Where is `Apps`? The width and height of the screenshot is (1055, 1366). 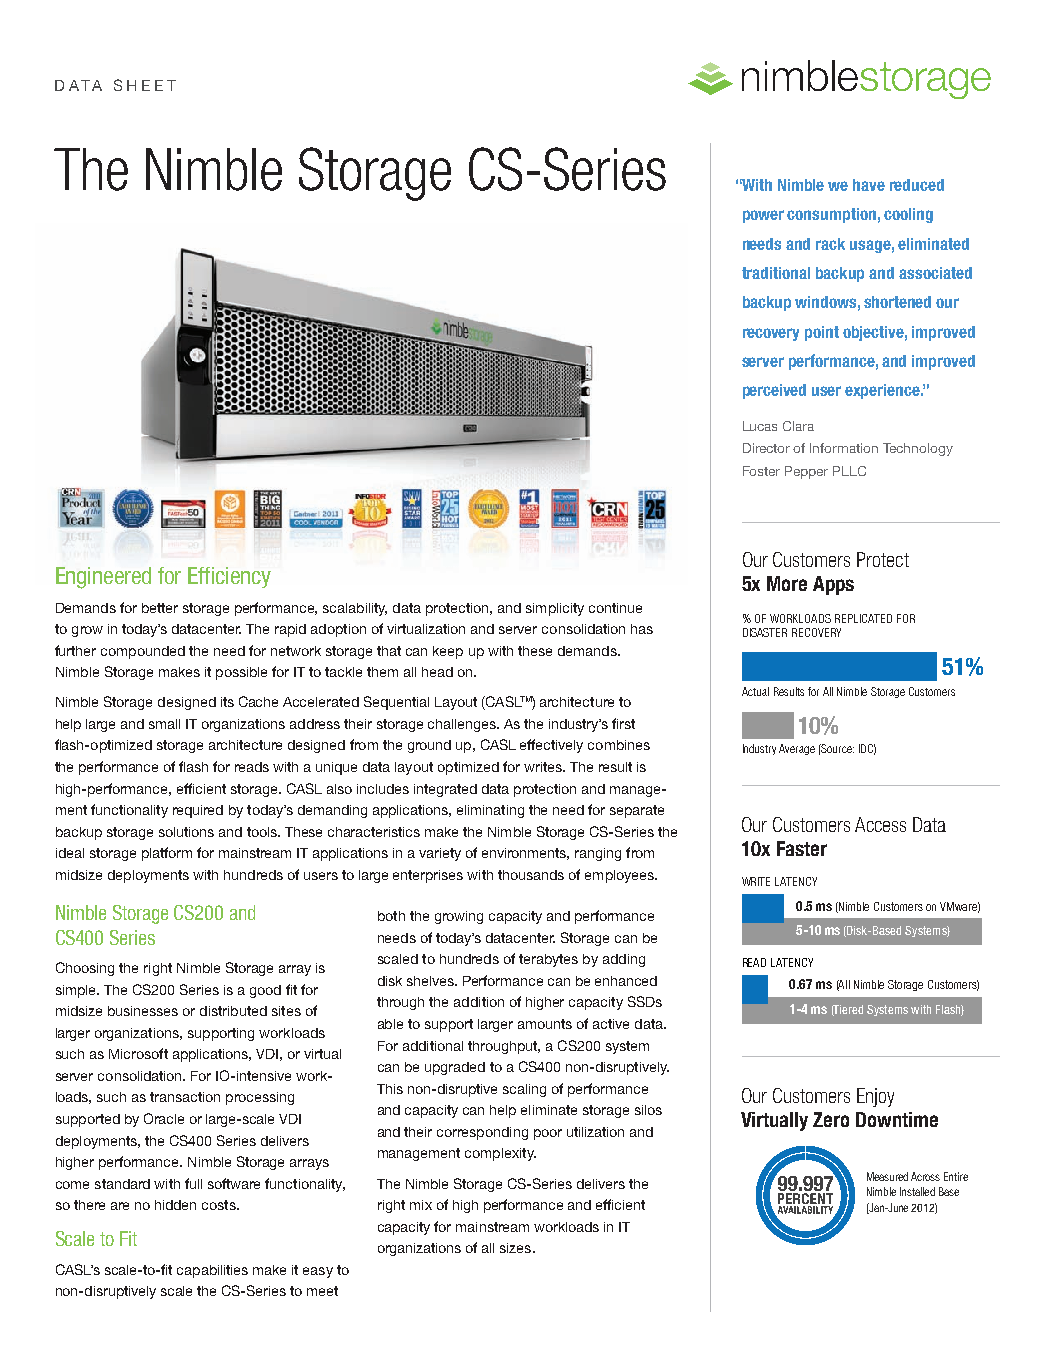
Apps is located at coordinates (833, 585).
